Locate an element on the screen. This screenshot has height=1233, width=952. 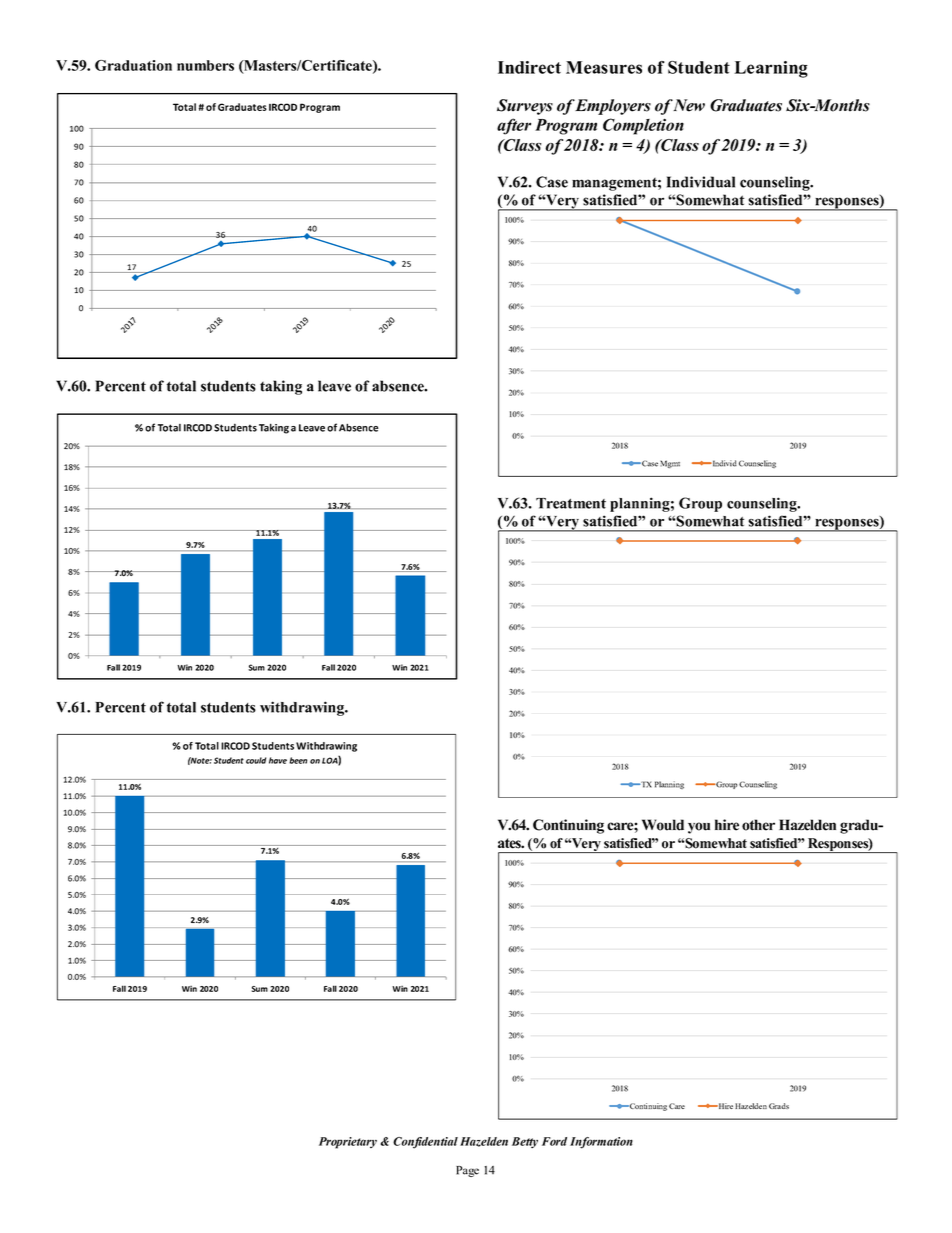
Surveys is located at coordinates (525, 107).
